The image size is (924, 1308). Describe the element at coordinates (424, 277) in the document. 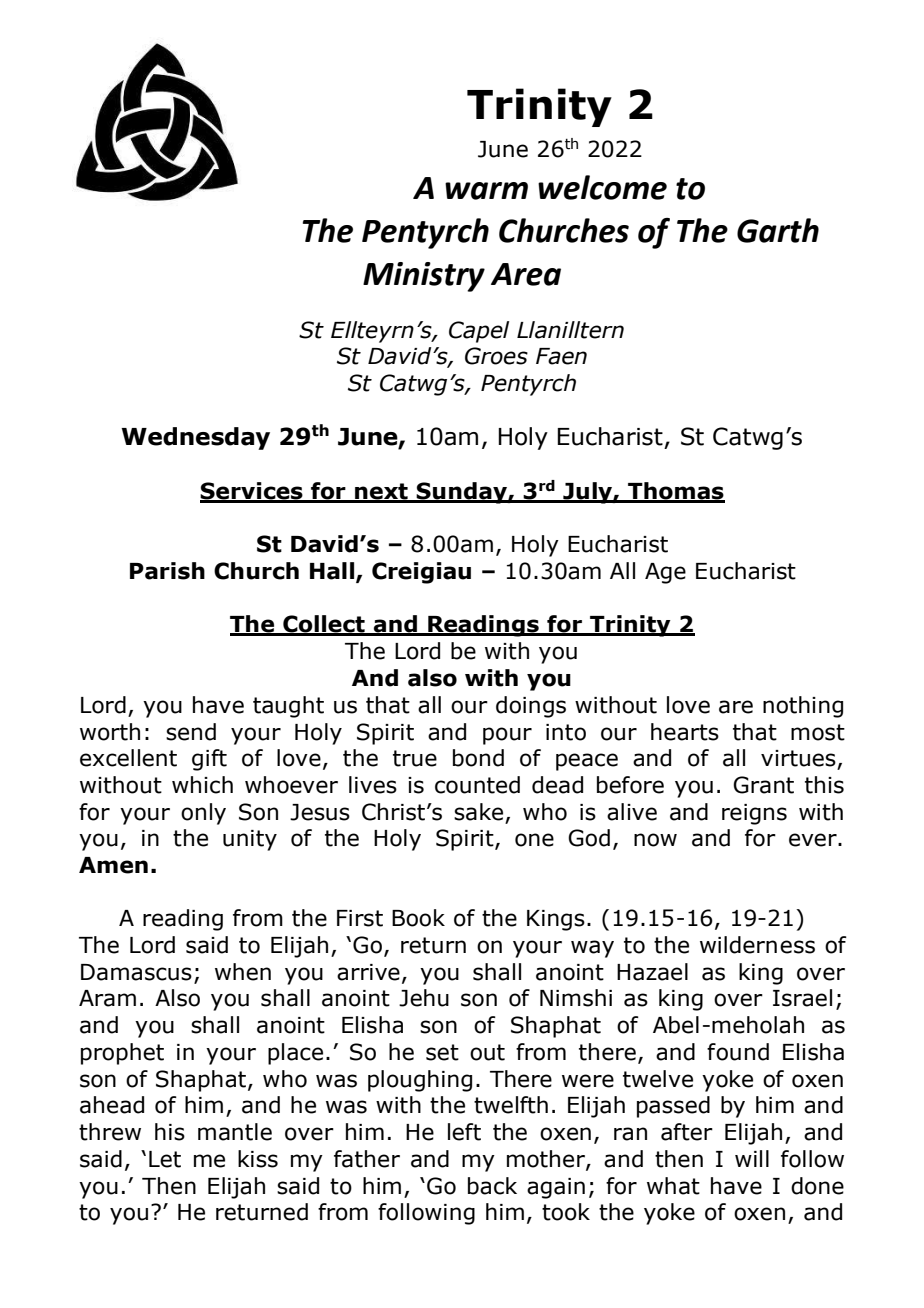

I see `Ministry` at that location.
